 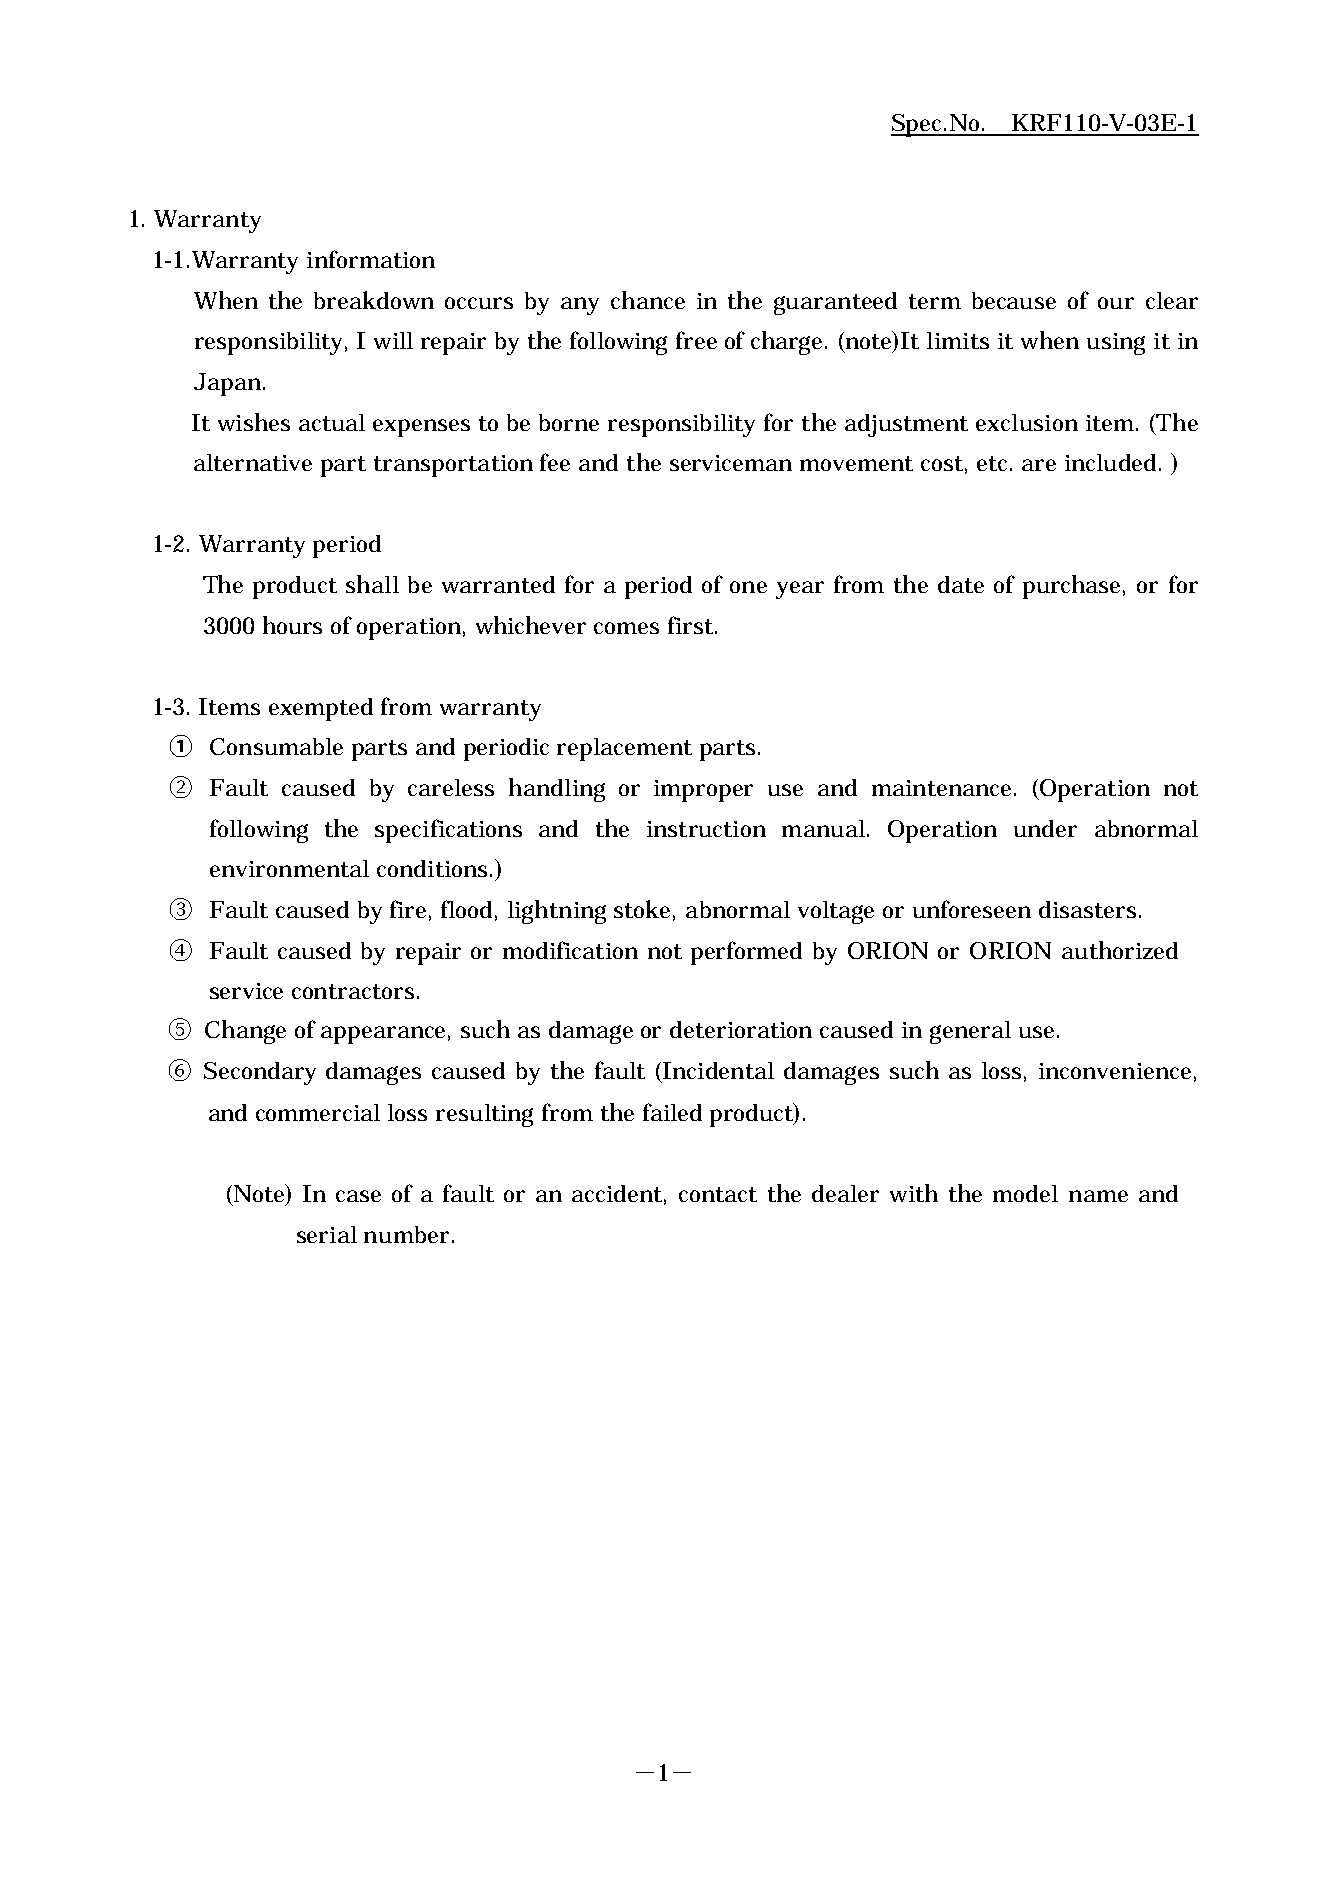 I want to click on performed, so click(x=746, y=953).
